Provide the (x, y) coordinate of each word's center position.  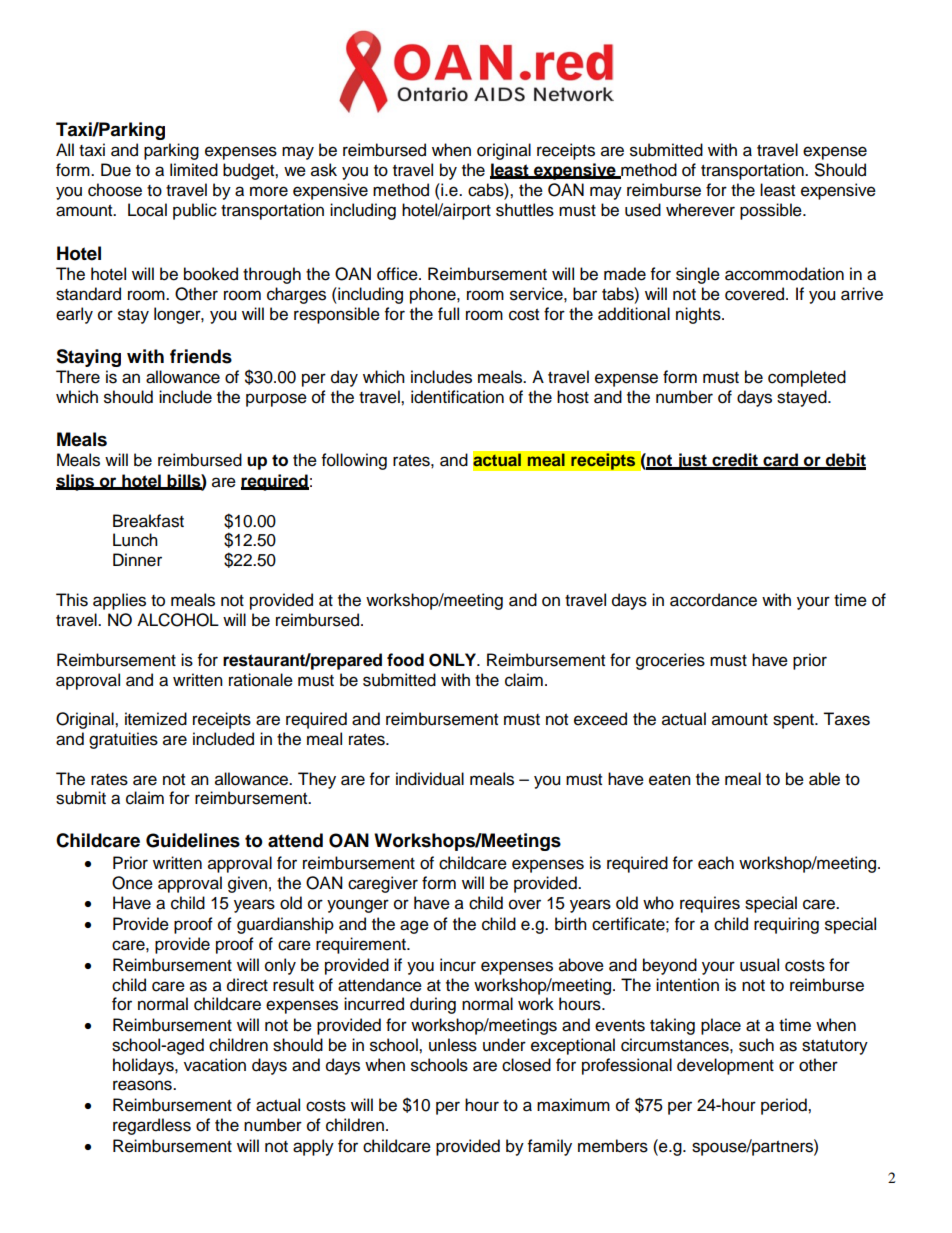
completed (807, 378)
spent (794, 721)
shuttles (525, 210)
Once (132, 883)
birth (571, 924)
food (405, 660)
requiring (786, 925)
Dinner (137, 560)
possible (772, 211)
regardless (152, 1126)
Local (147, 210)
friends (201, 356)
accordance (713, 600)
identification (457, 397)
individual (430, 779)
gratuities (123, 740)
